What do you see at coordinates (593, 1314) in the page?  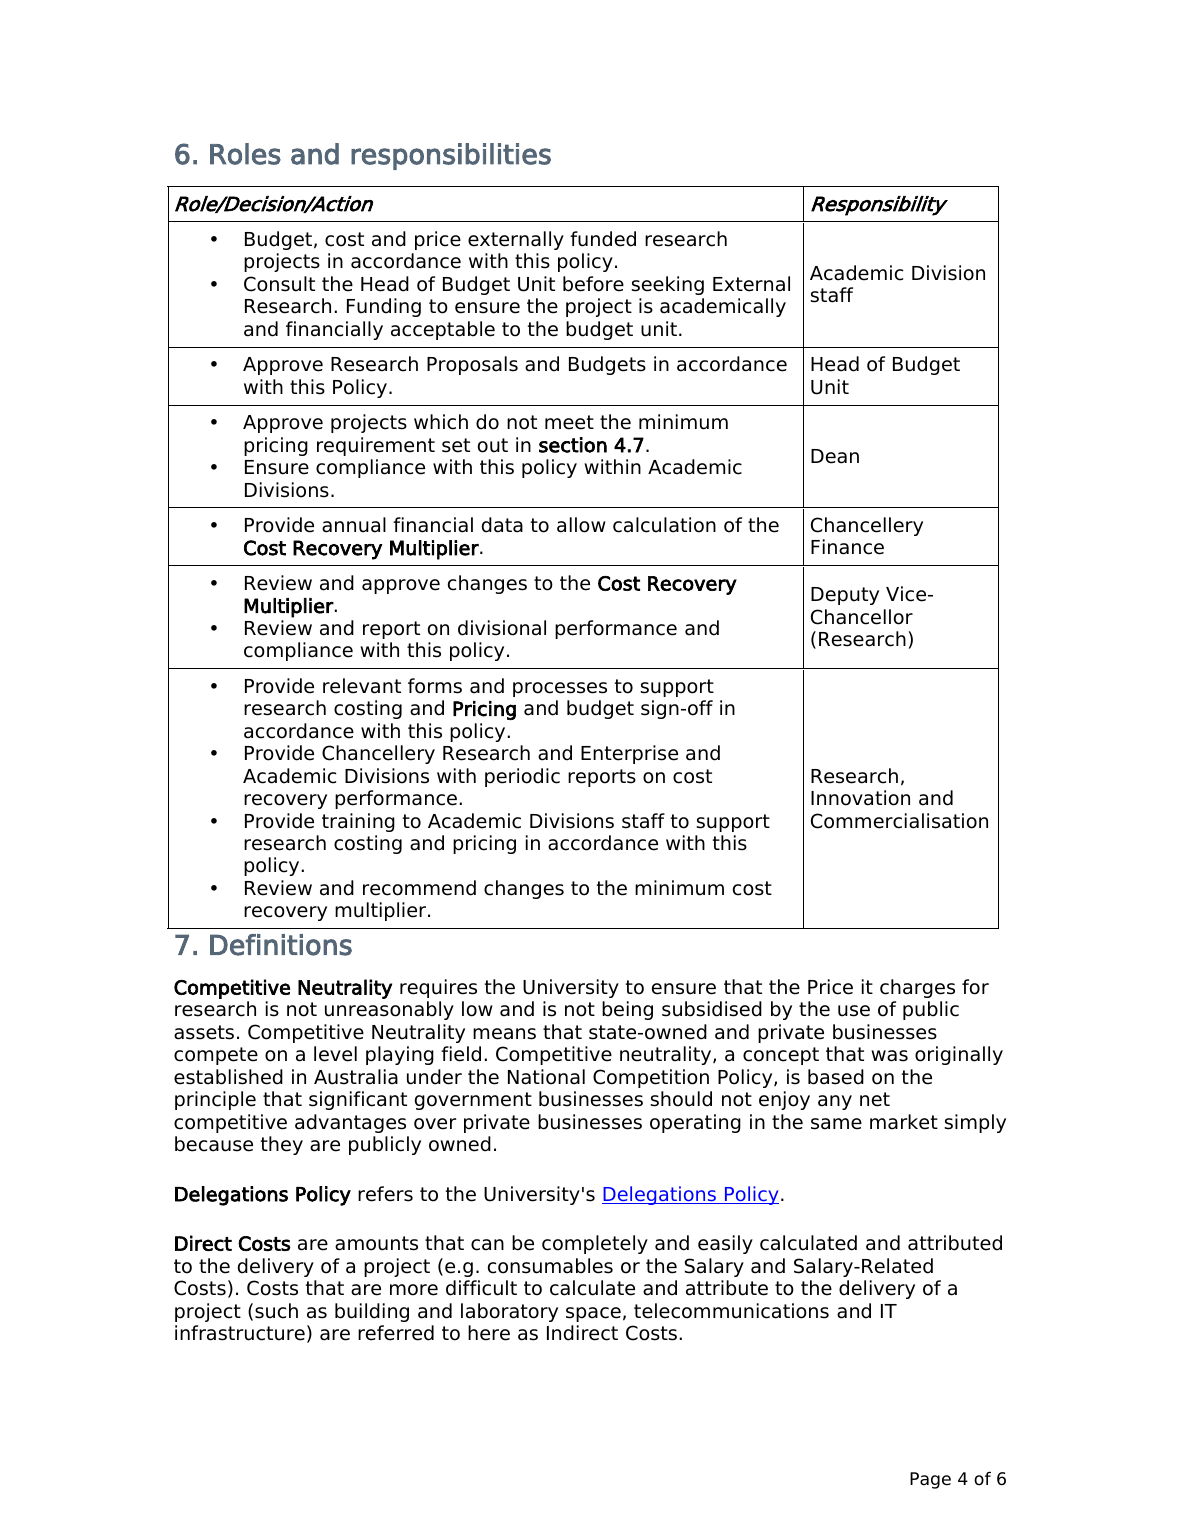 I see `space` at bounding box center [593, 1314].
